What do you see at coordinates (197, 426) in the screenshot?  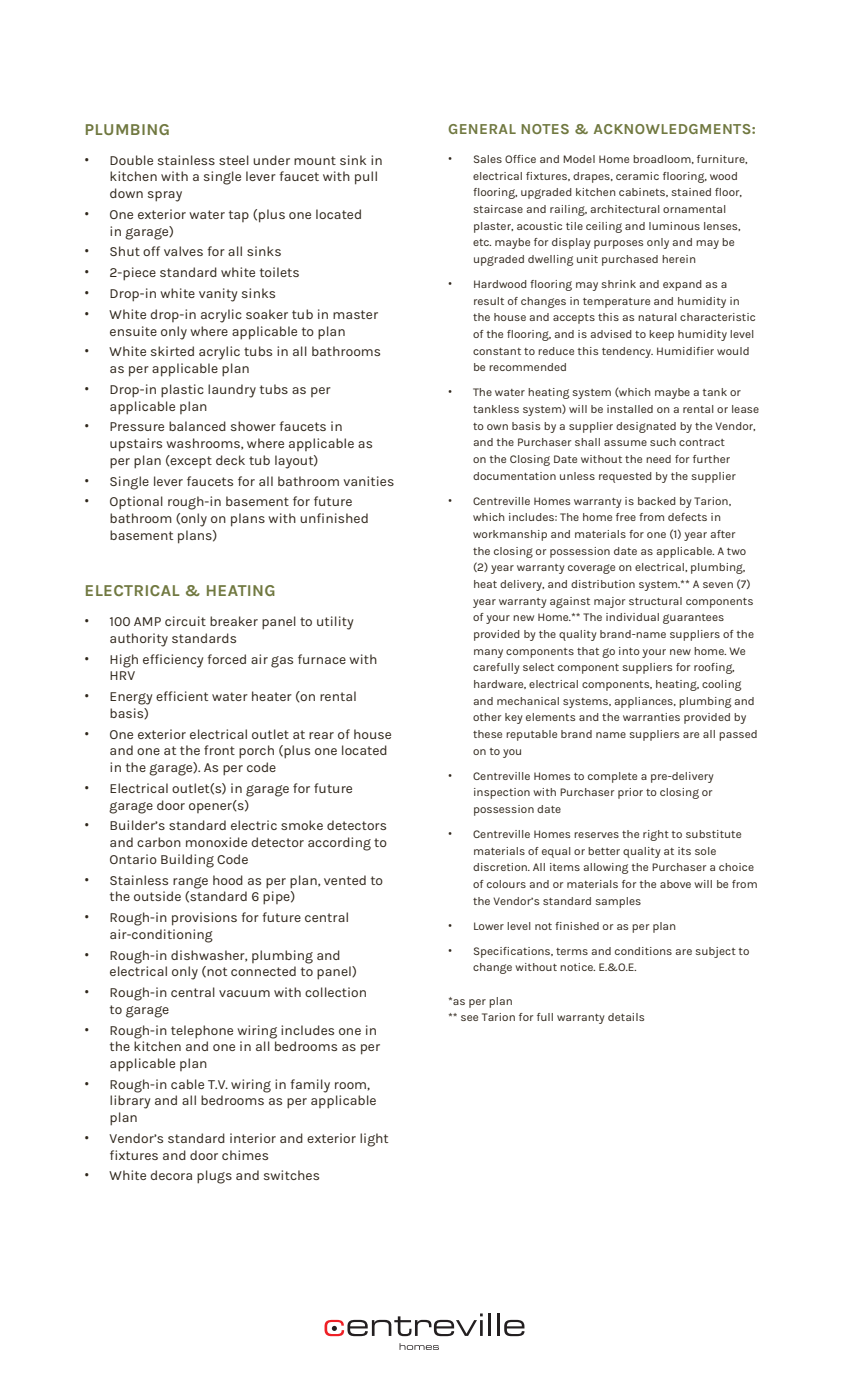 I see `balanced` at bounding box center [197, 426].
